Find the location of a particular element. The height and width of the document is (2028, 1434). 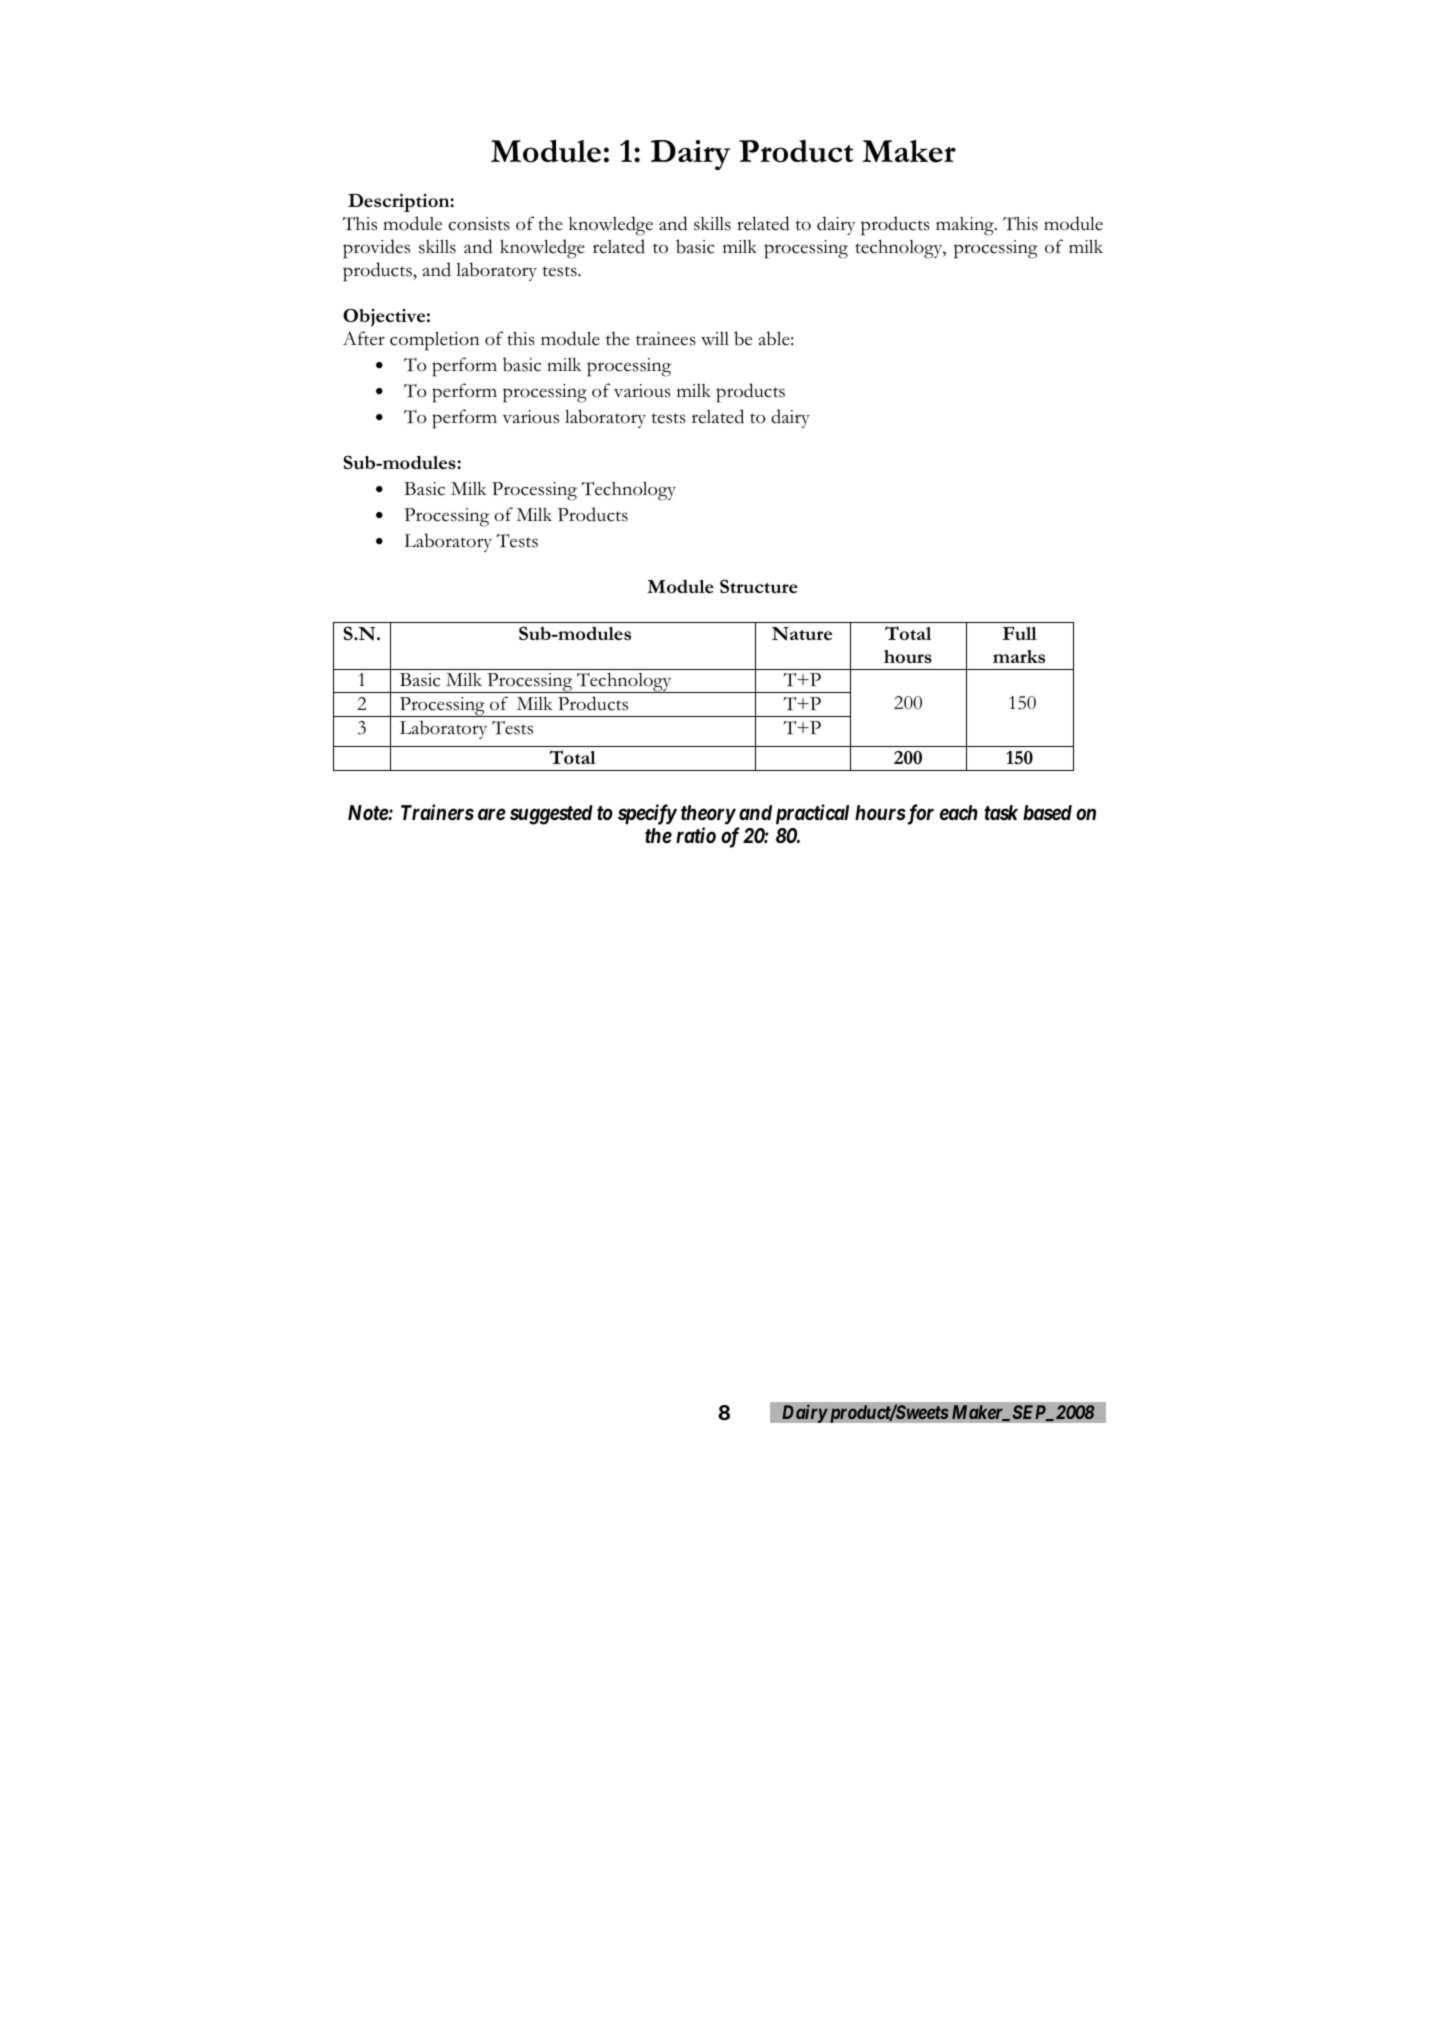

marks is located at coordinates (1019, 656).
